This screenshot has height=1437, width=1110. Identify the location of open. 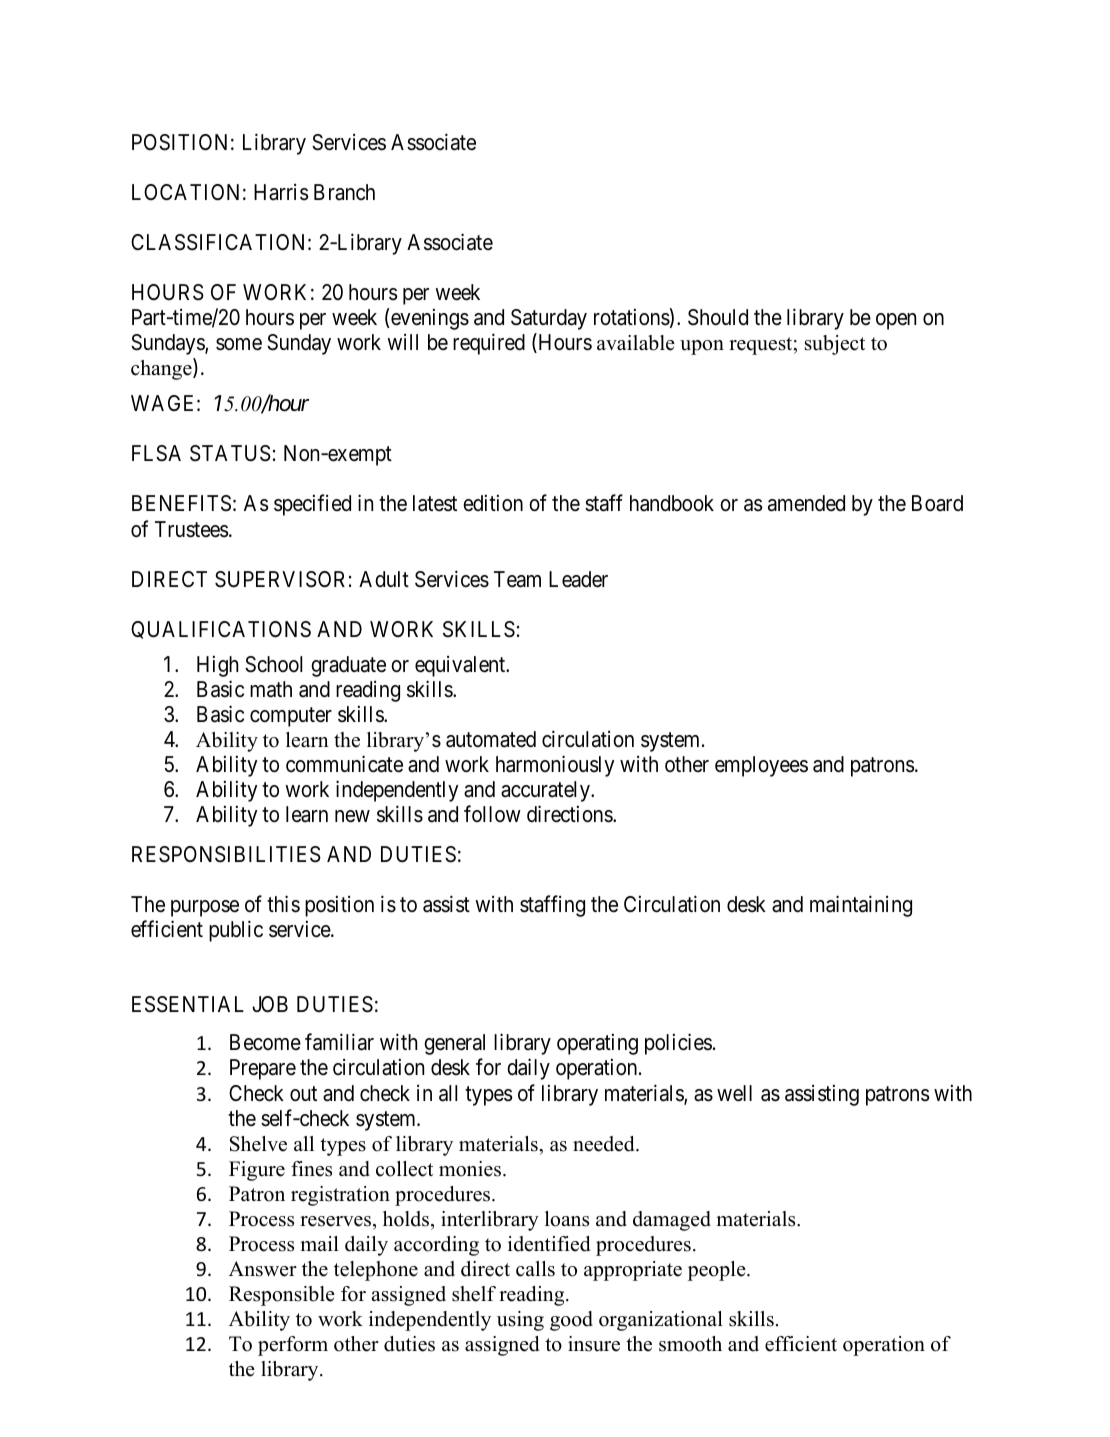
(896, 321).
